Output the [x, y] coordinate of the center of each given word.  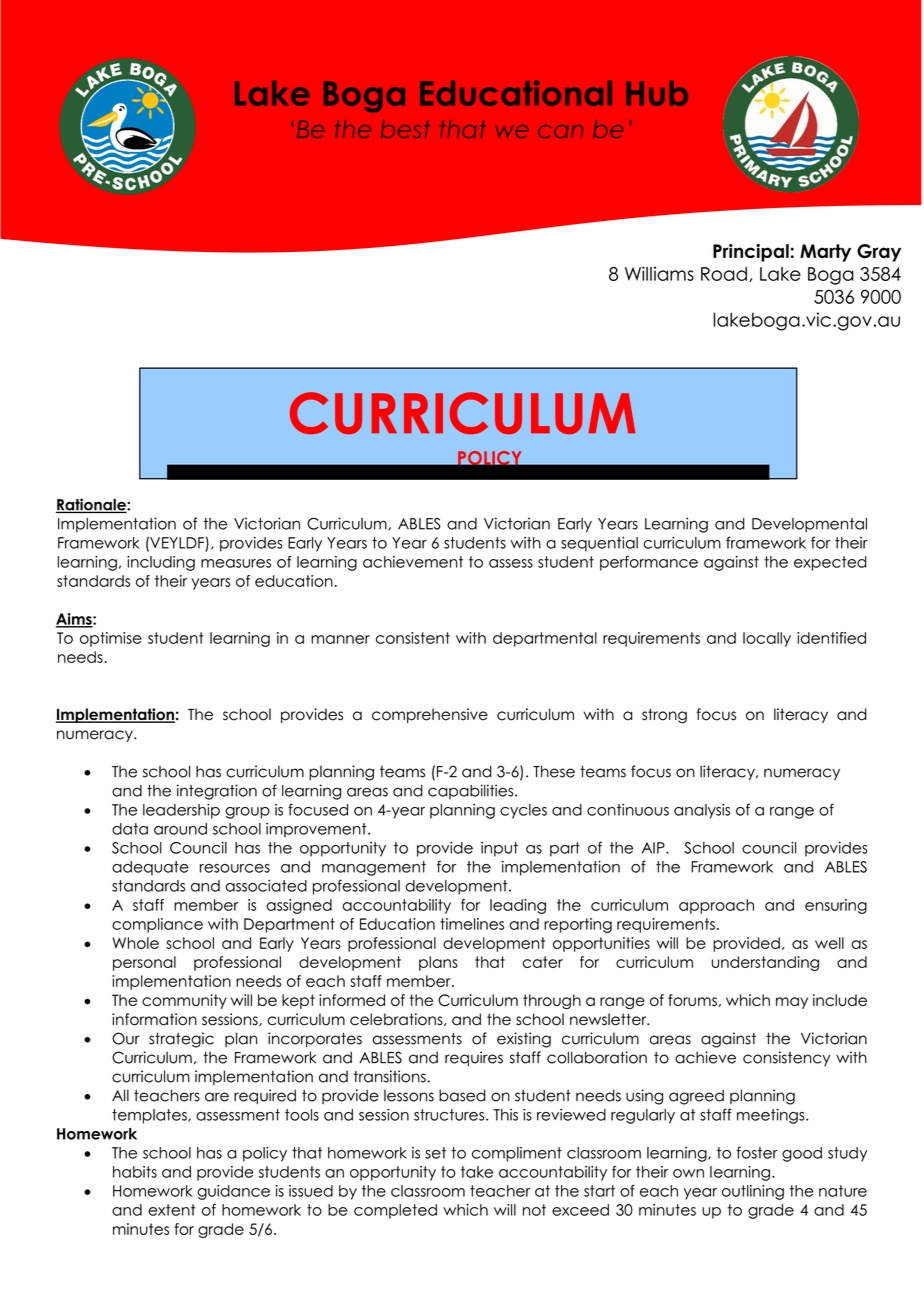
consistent [413, 638]
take [477, 1172]
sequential [599, 544]
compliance [157, 925]
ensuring [836, 906]
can [560, 131]
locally [767, 639]
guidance [233, 1192]
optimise [111, 639]
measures [236, 563]
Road [724, 274]
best [405, 129]
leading [518, 906]
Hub [657, 93]
